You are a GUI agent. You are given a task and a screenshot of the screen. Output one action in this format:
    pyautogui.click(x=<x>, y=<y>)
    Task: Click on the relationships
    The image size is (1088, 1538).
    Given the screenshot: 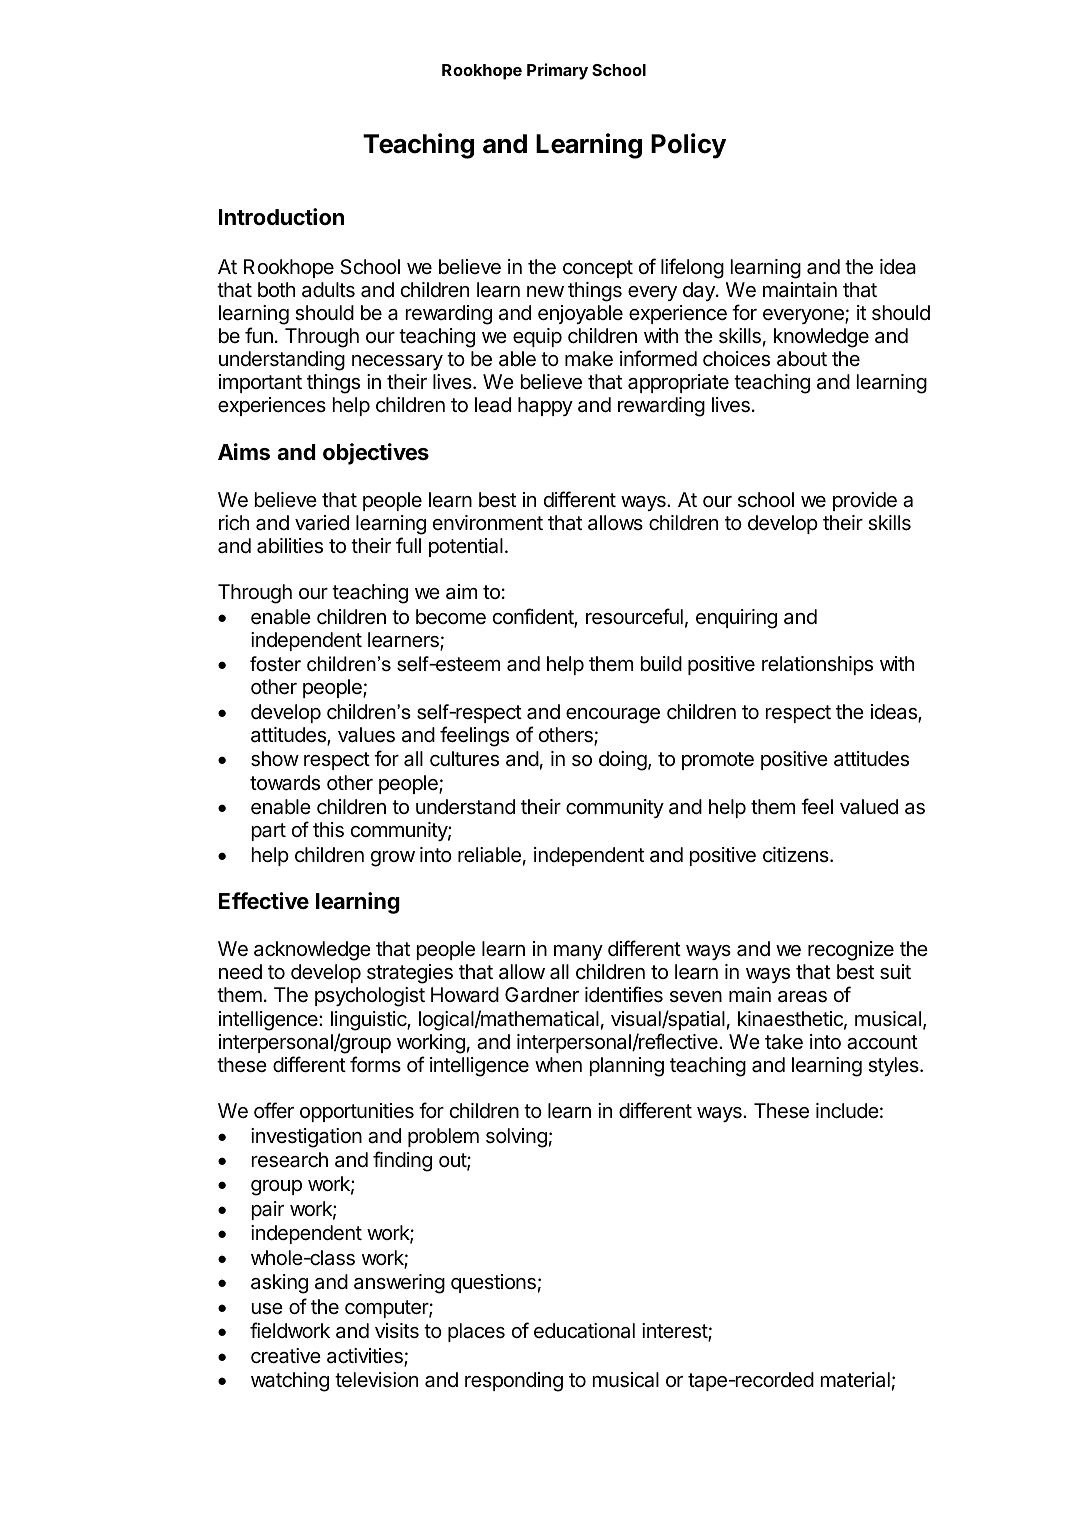 What is the action you would take?
    pyautogui.click(x=817, y=665)
